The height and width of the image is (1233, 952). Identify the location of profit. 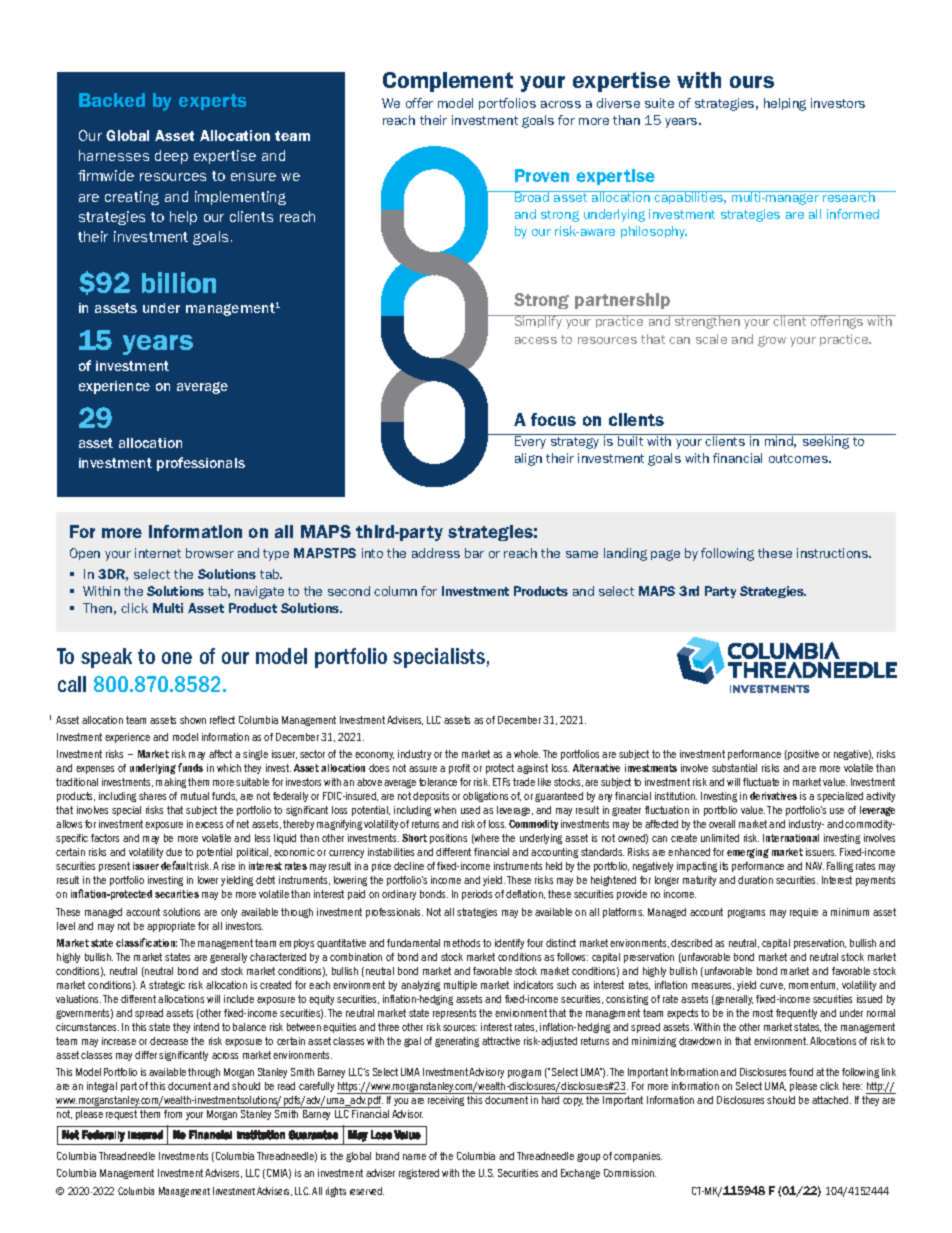
(459, 769).
